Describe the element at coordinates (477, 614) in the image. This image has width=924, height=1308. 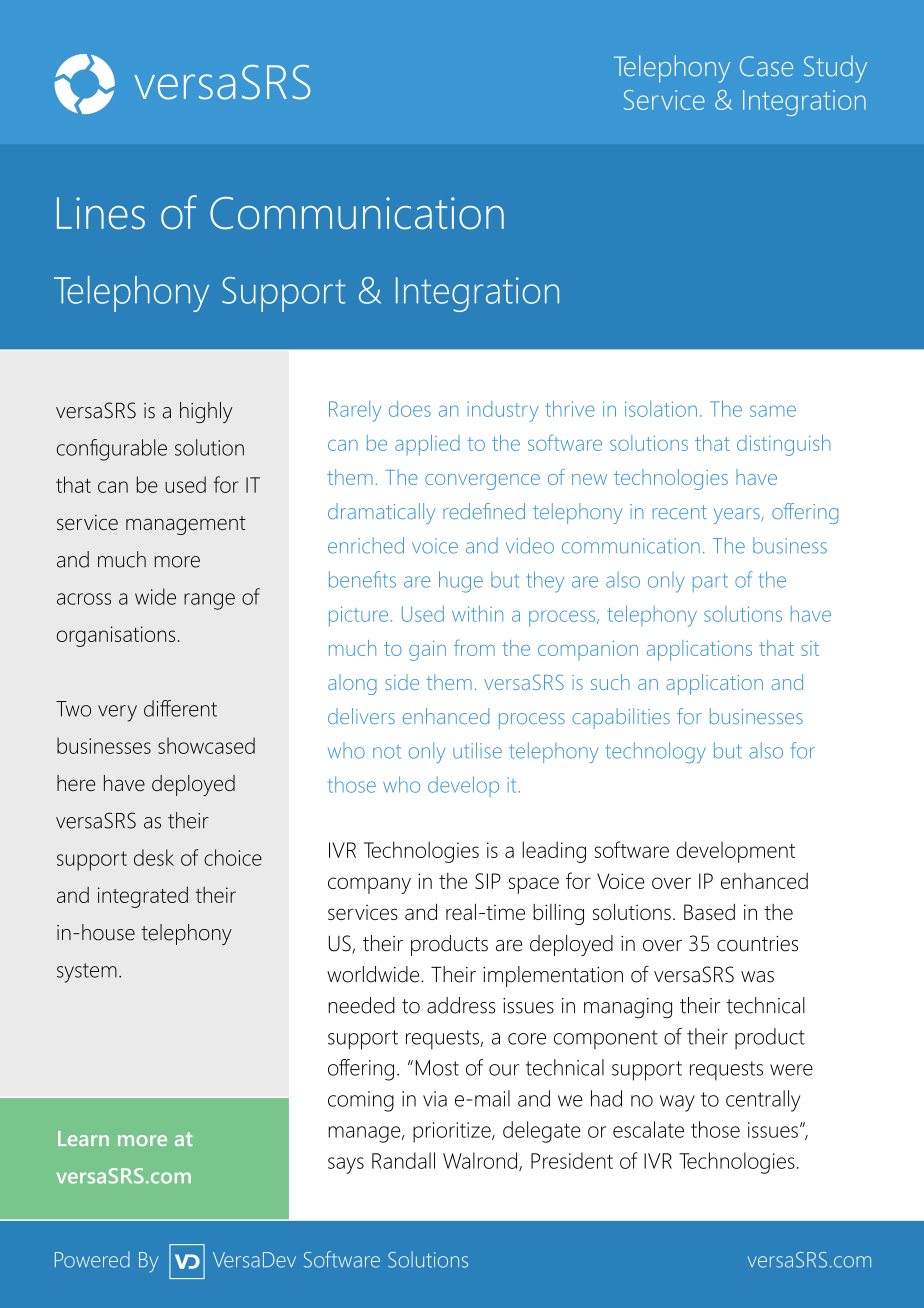
I see `within` at that location.
